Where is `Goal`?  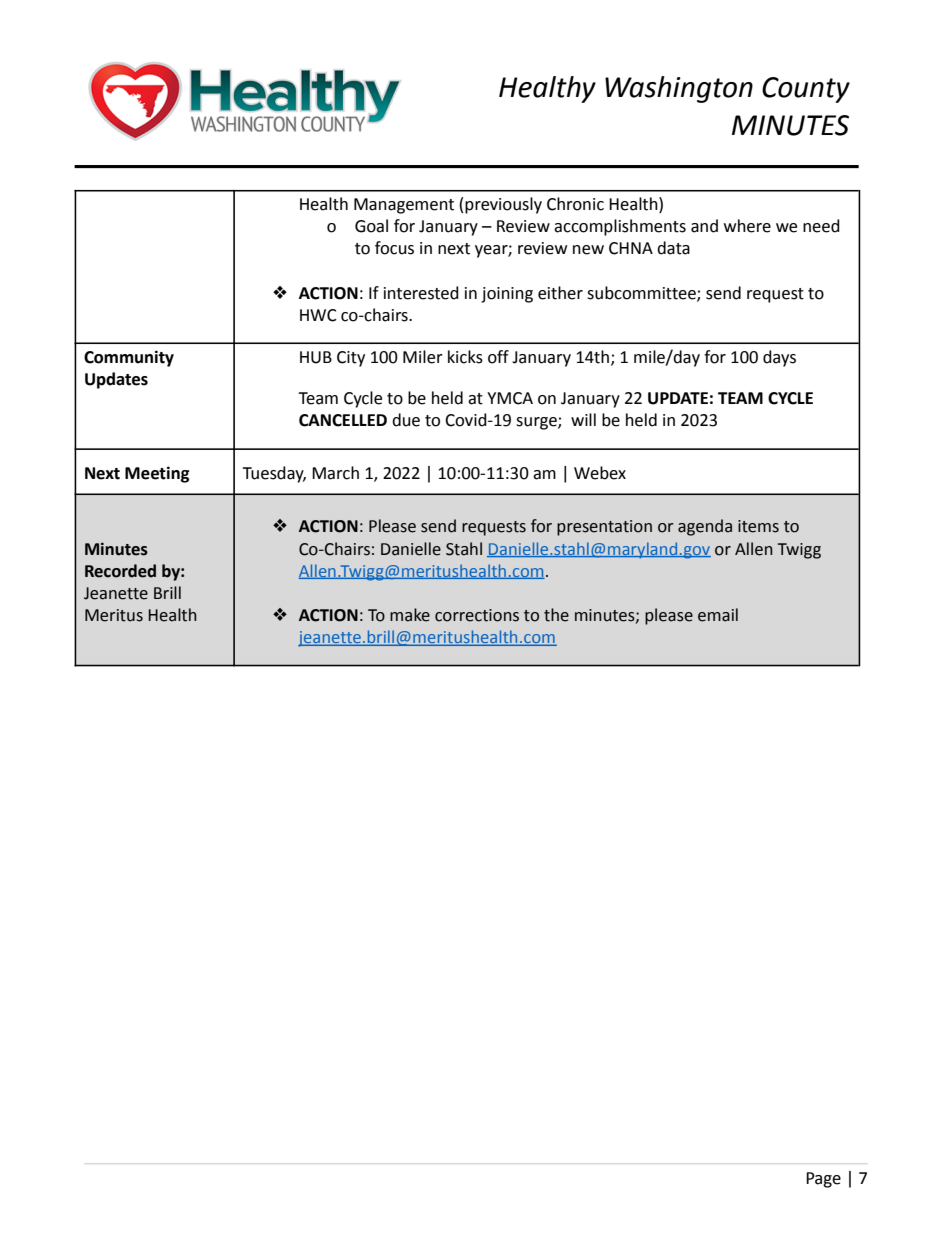 Goal is located at coordinates (371, 226).
